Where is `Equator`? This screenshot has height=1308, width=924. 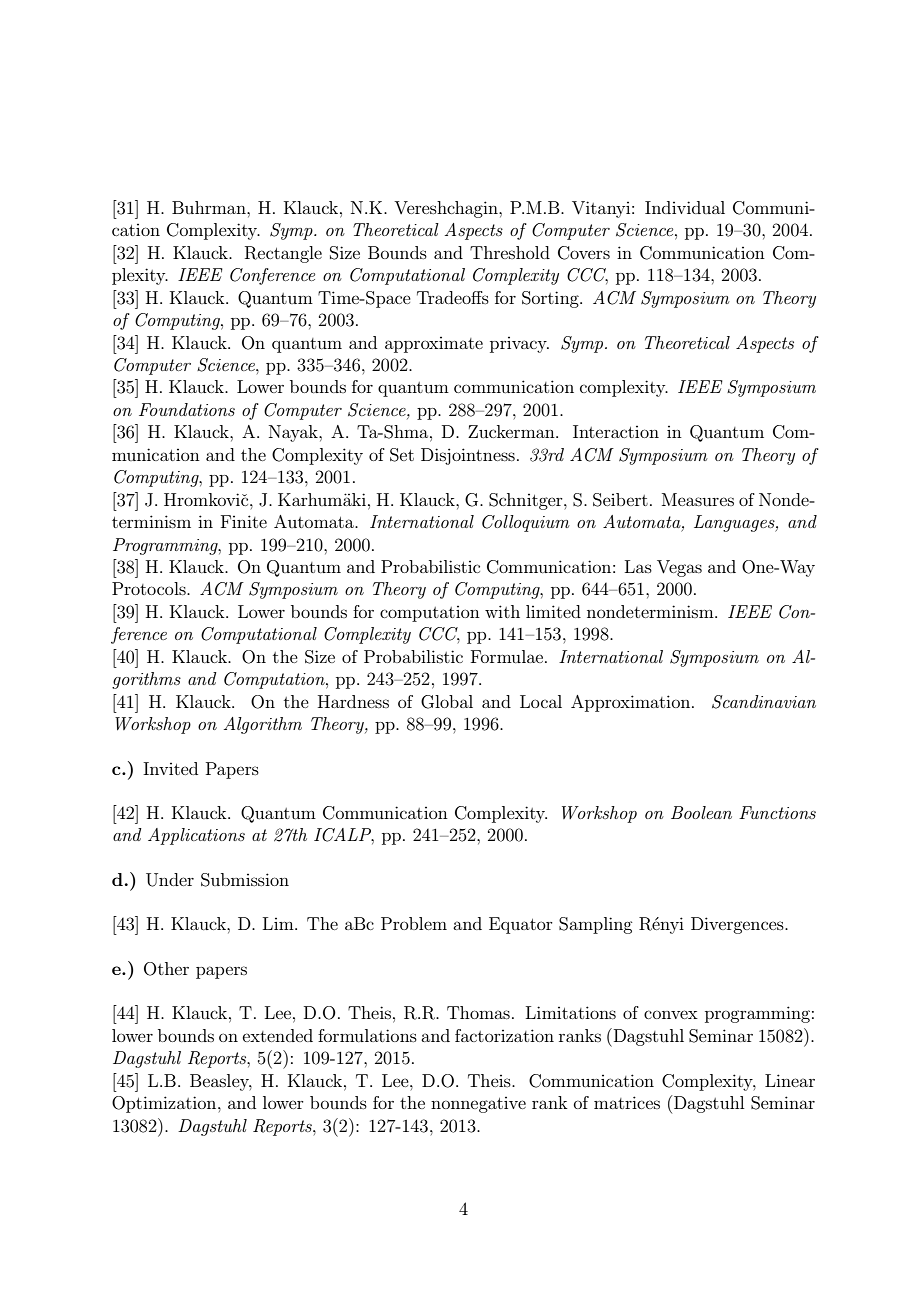
Equator is located at coordinates (521, 925).
